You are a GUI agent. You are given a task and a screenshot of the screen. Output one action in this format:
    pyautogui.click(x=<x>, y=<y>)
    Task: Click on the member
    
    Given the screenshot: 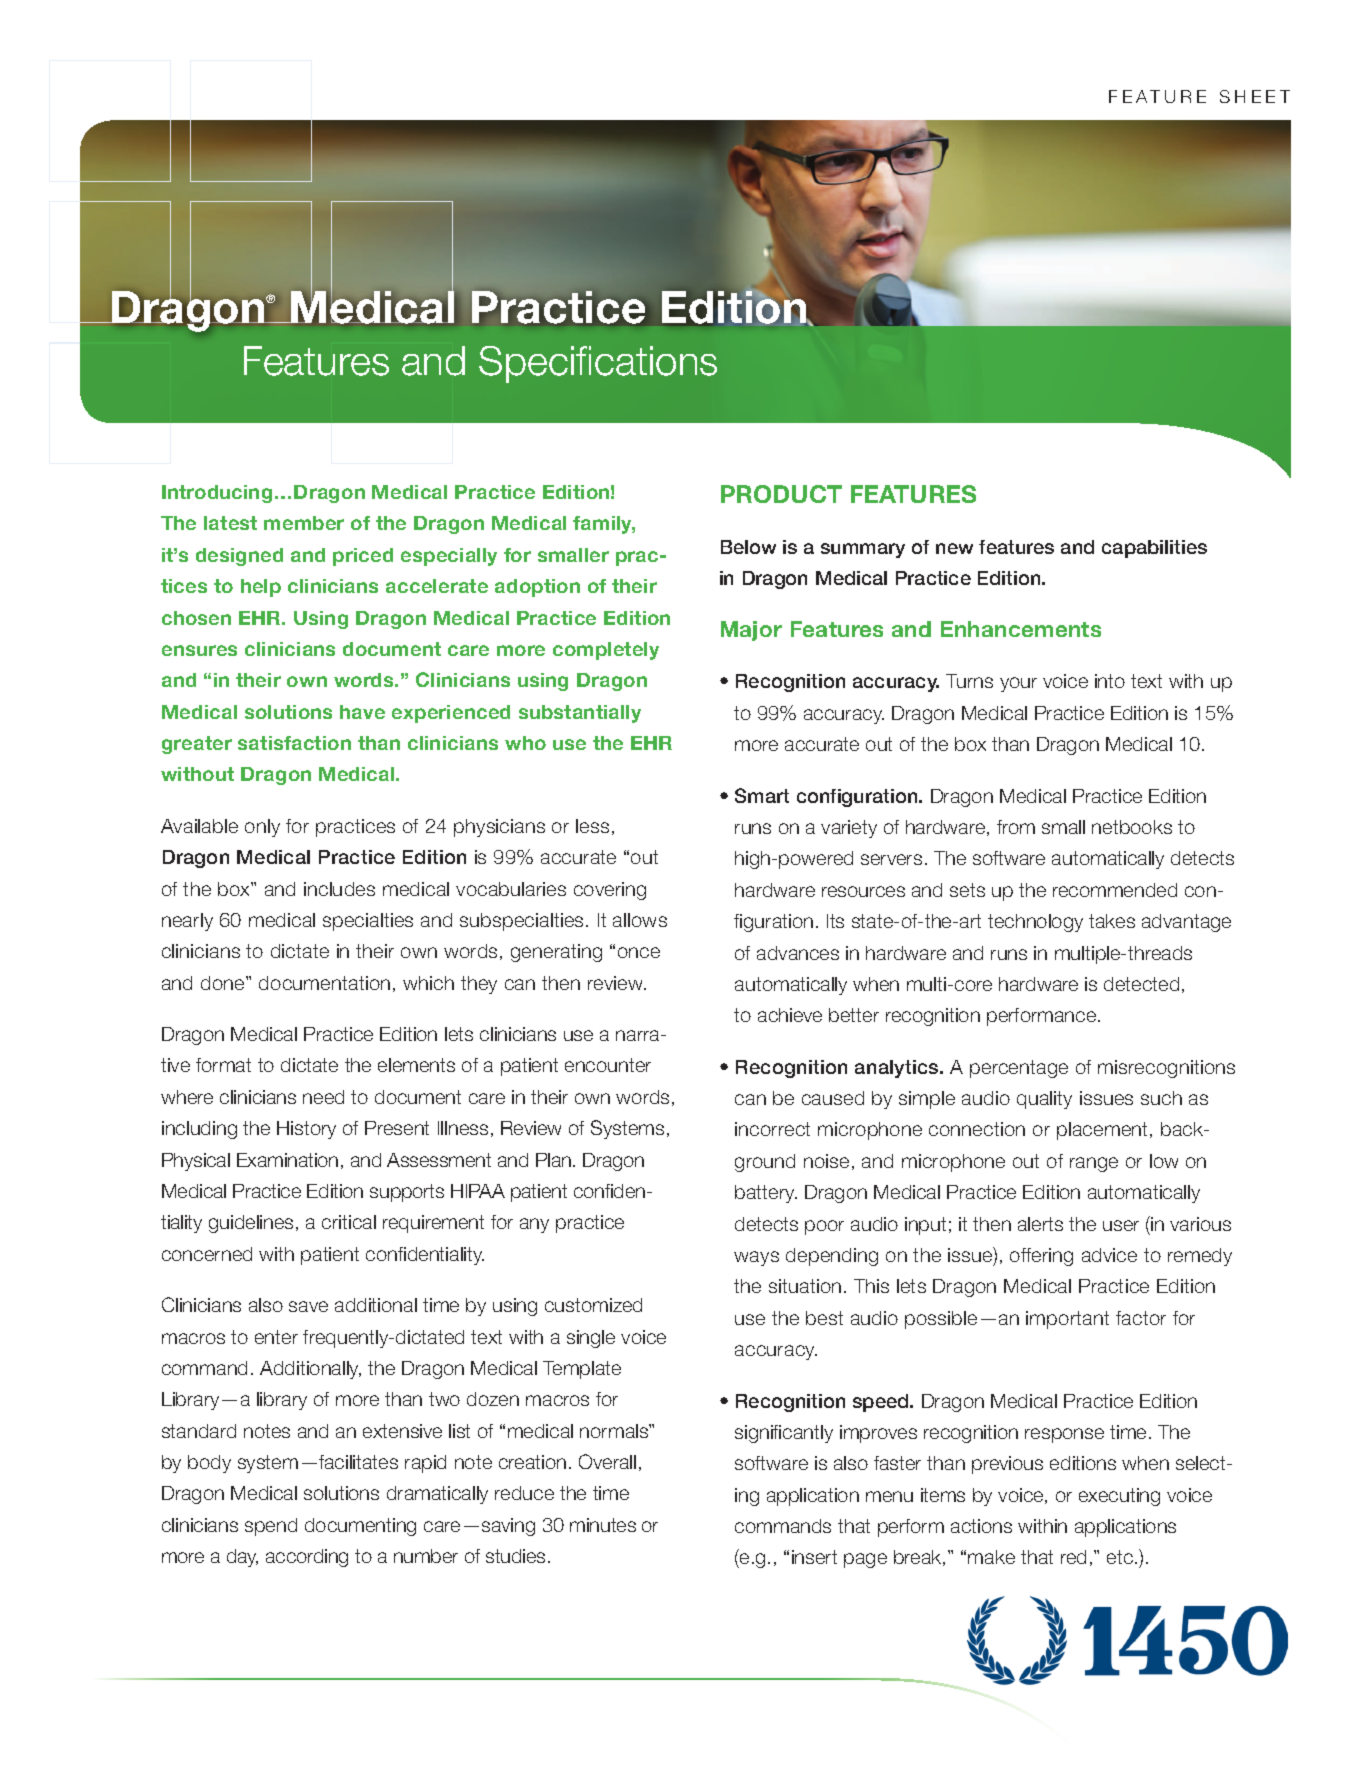 What is the action you would take?
    pyautogui.click(x=304, y=523)
